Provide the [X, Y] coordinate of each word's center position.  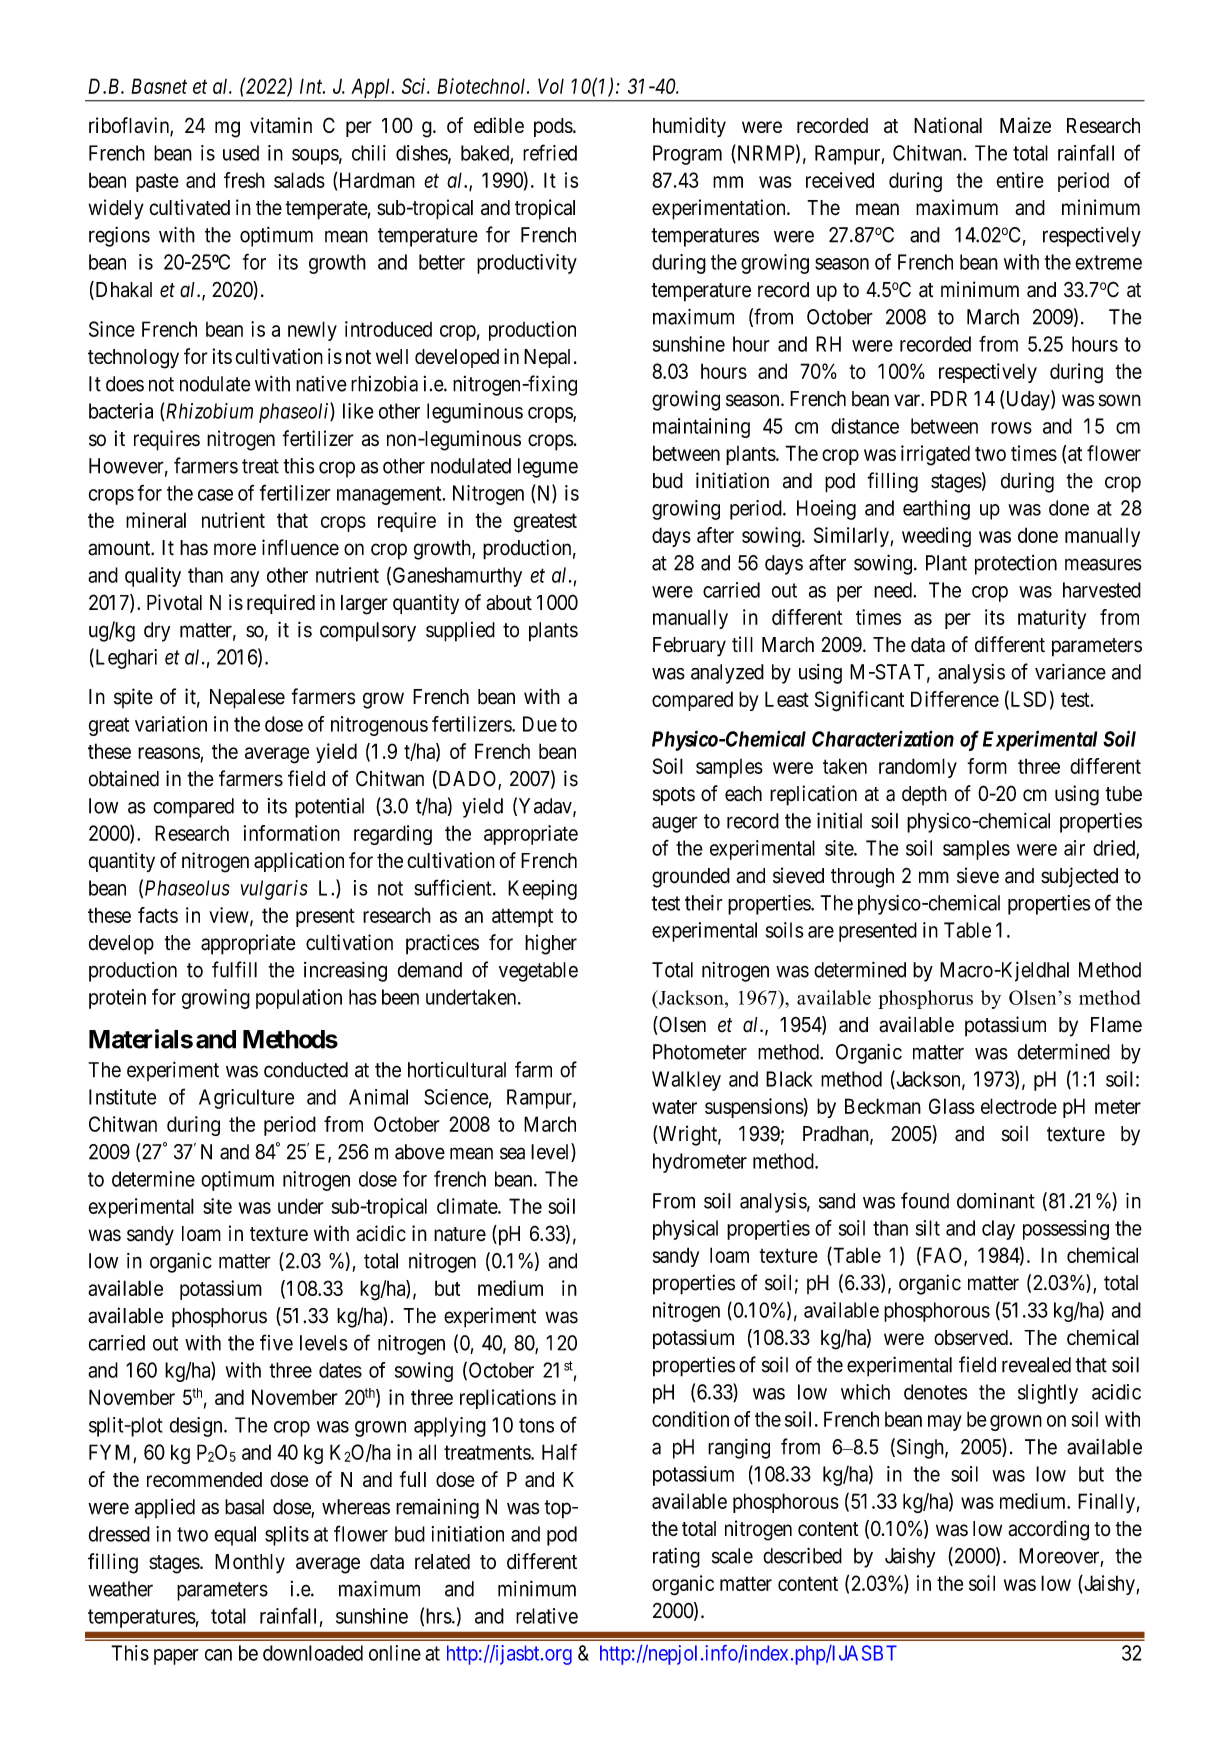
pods [553, 127]
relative [547, 1616]
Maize [1025, 125]
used [241, 153]
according [1048, 1530]
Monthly [250, 1564]
